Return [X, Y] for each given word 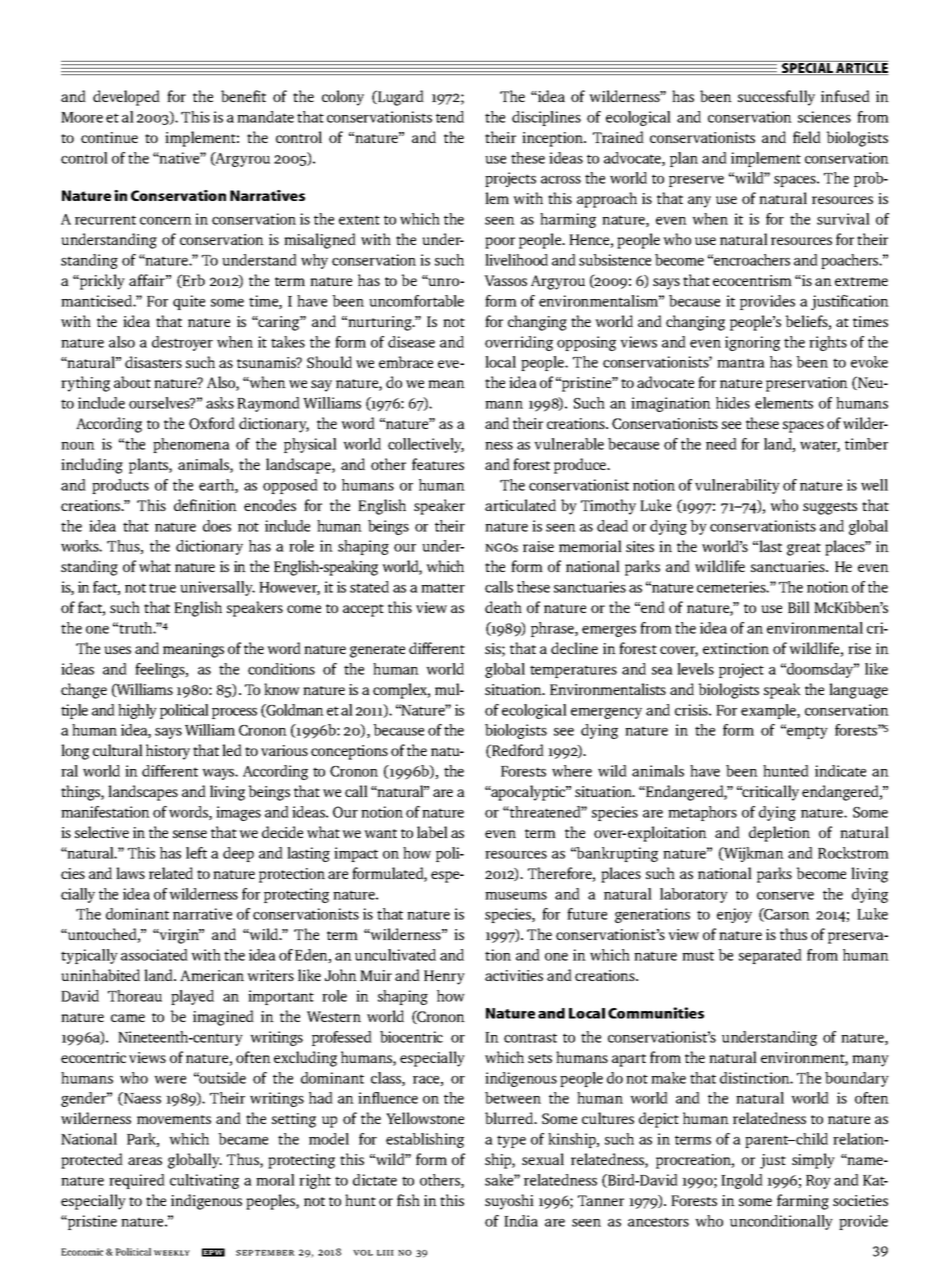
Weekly [172, 1253]
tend [450, 117]
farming [803, 1202]
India [521, 1221]
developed [126, 98]
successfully [776, 98]
